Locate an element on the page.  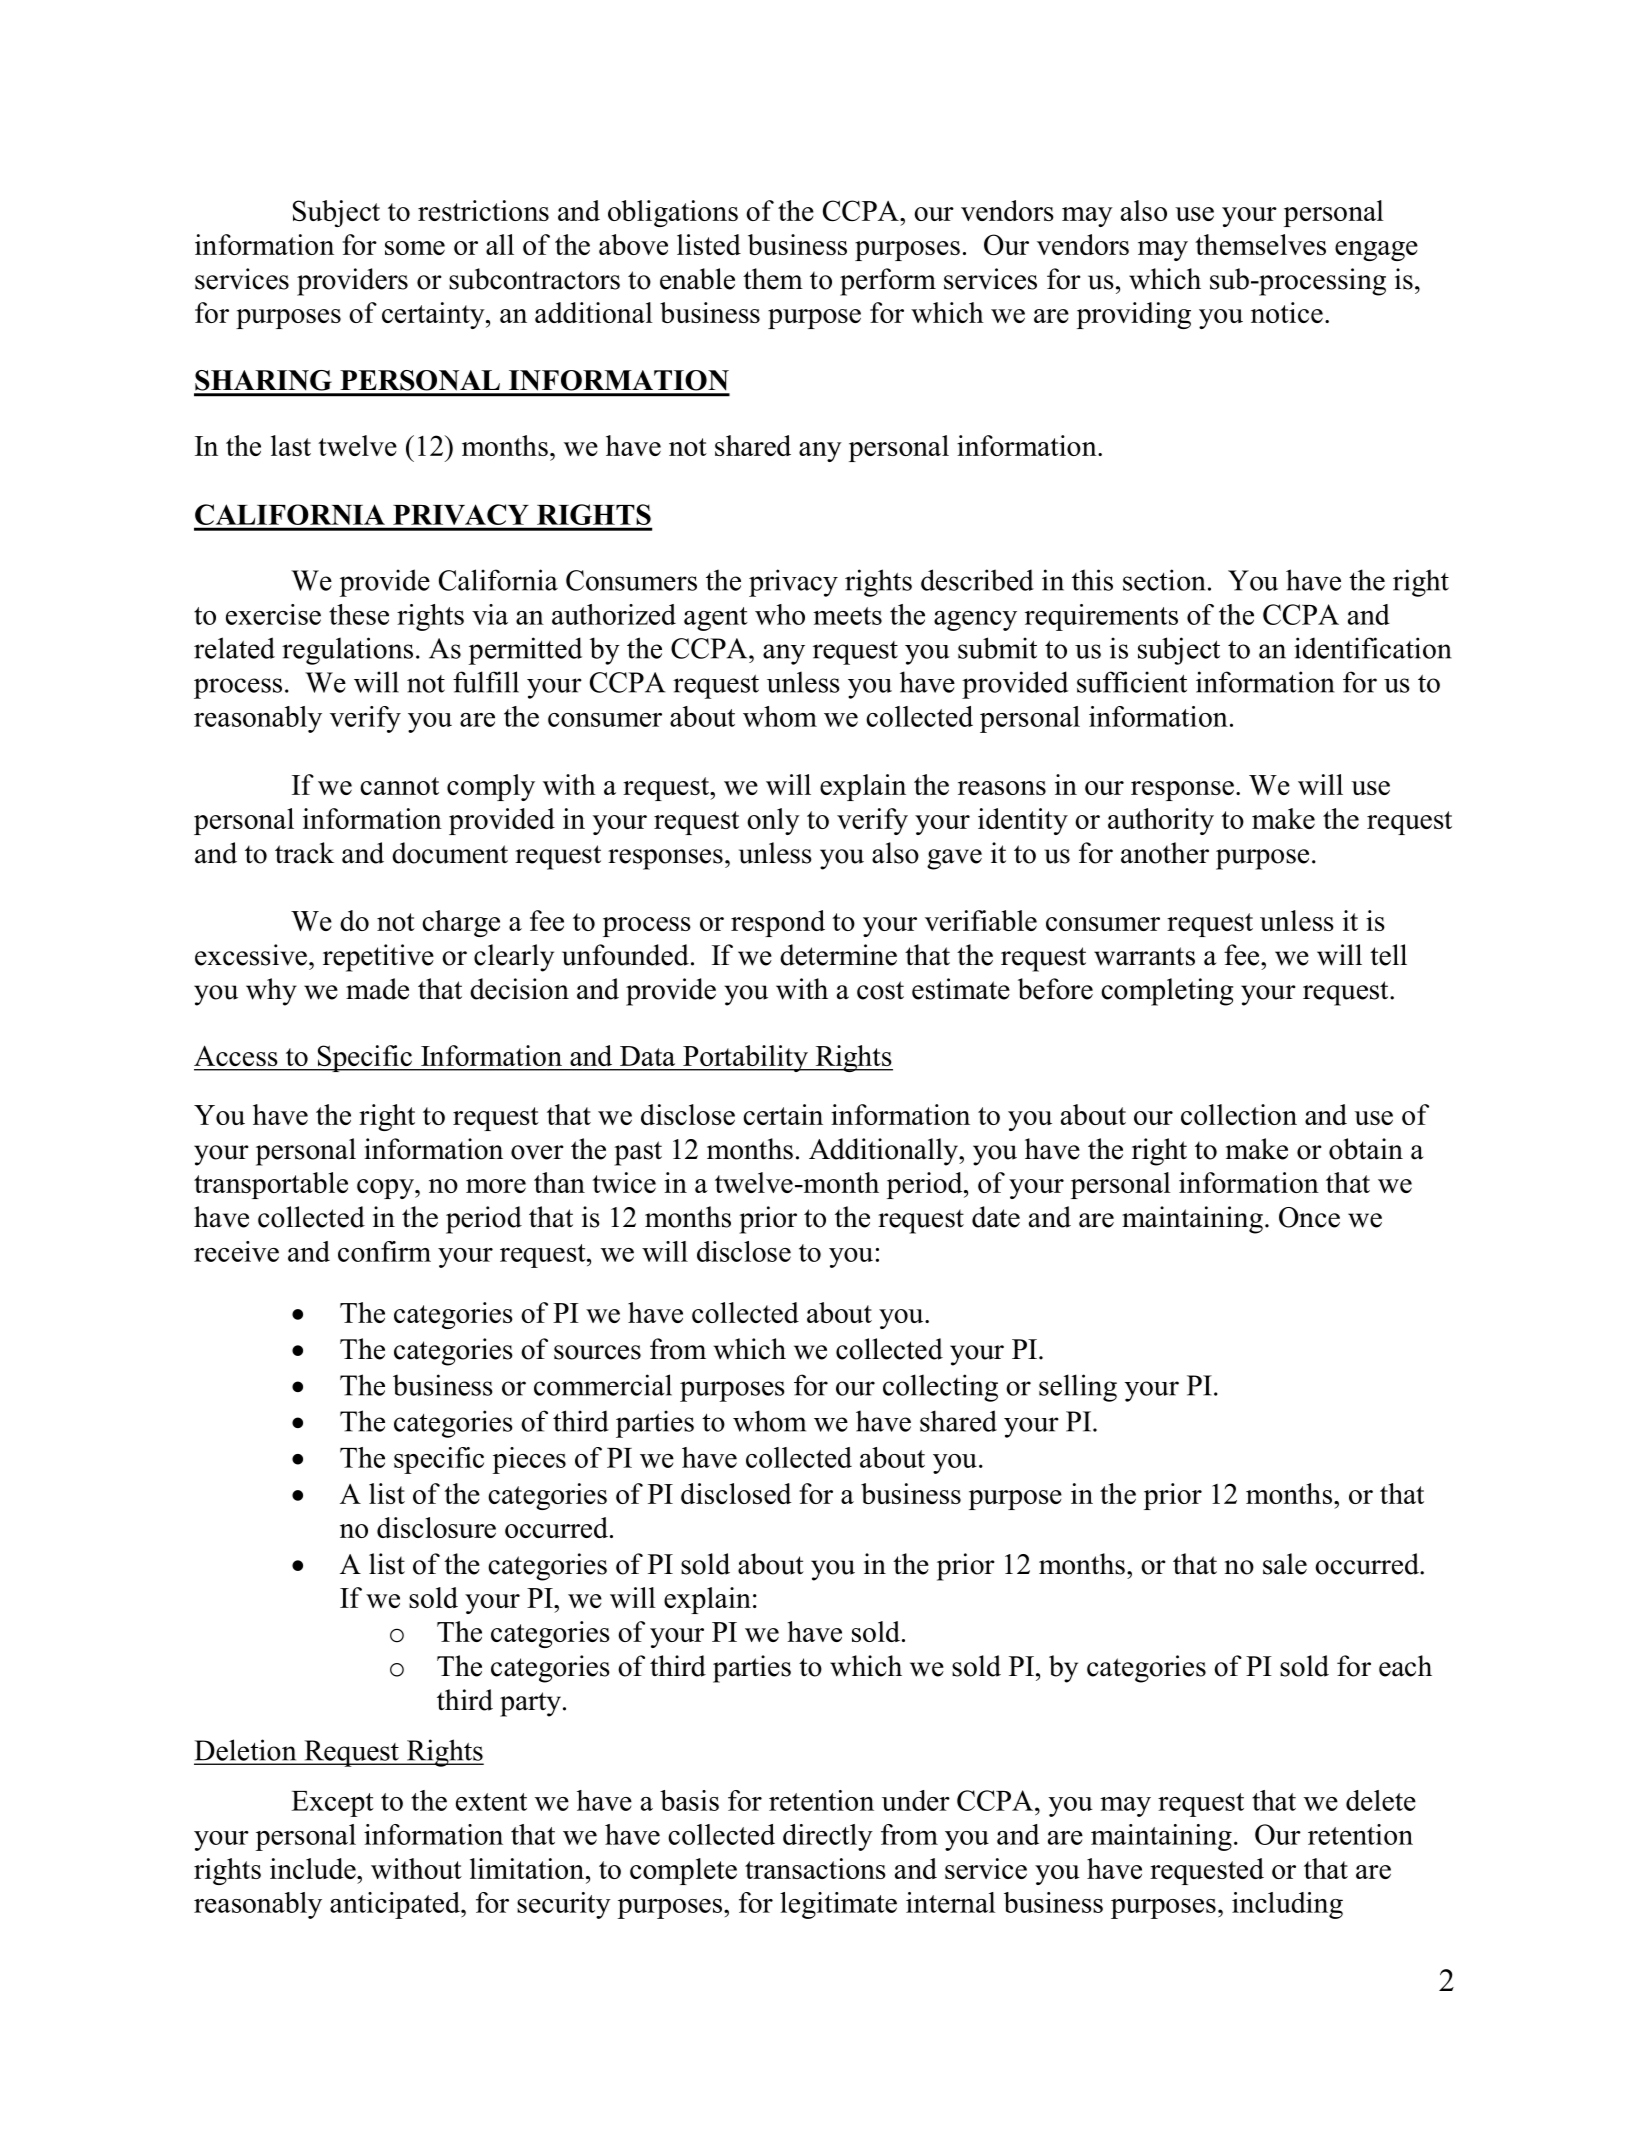
transactions is located at coordinates (815, 1868).
